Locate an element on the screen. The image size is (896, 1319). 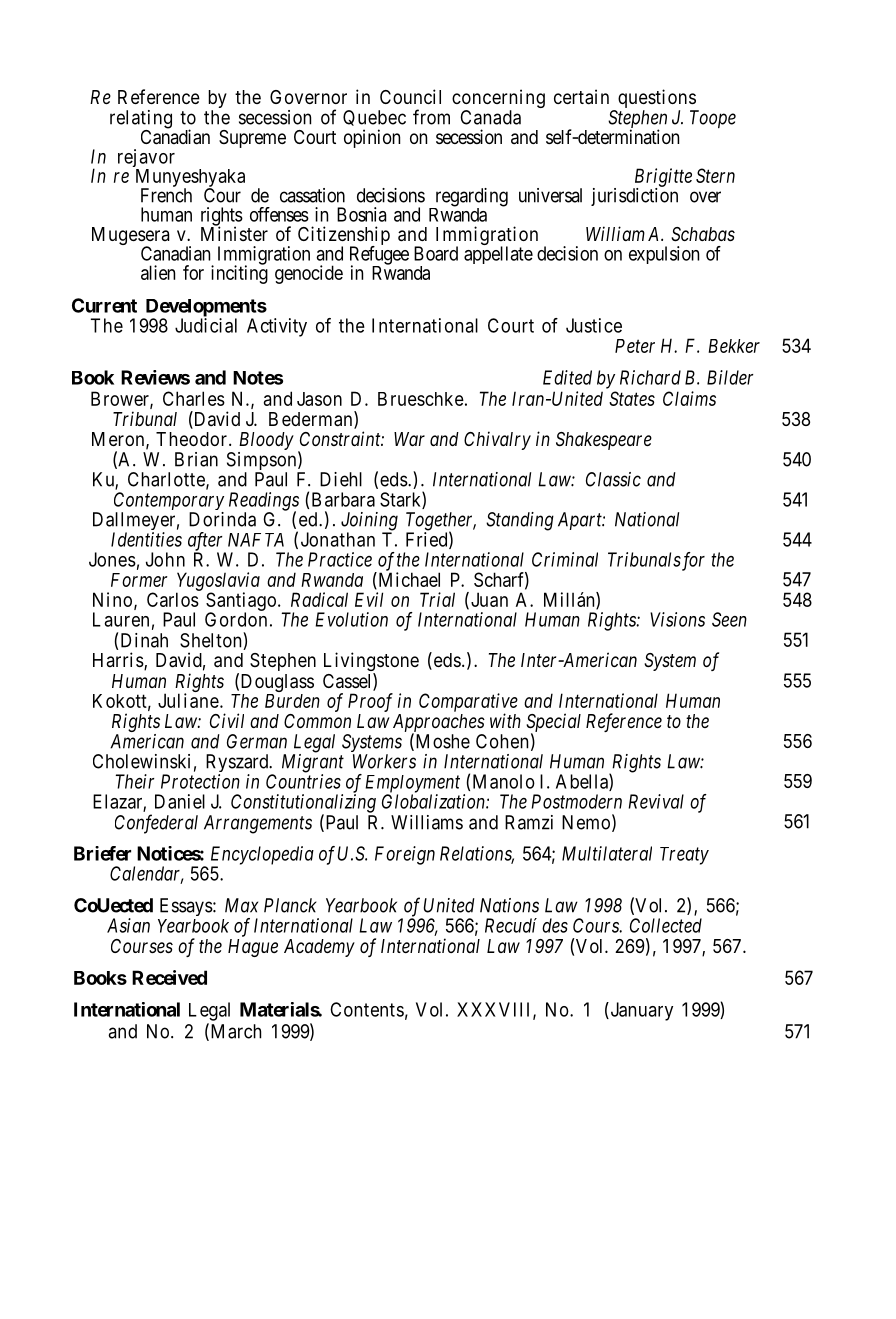
from is located at coordinates (431, 117).
